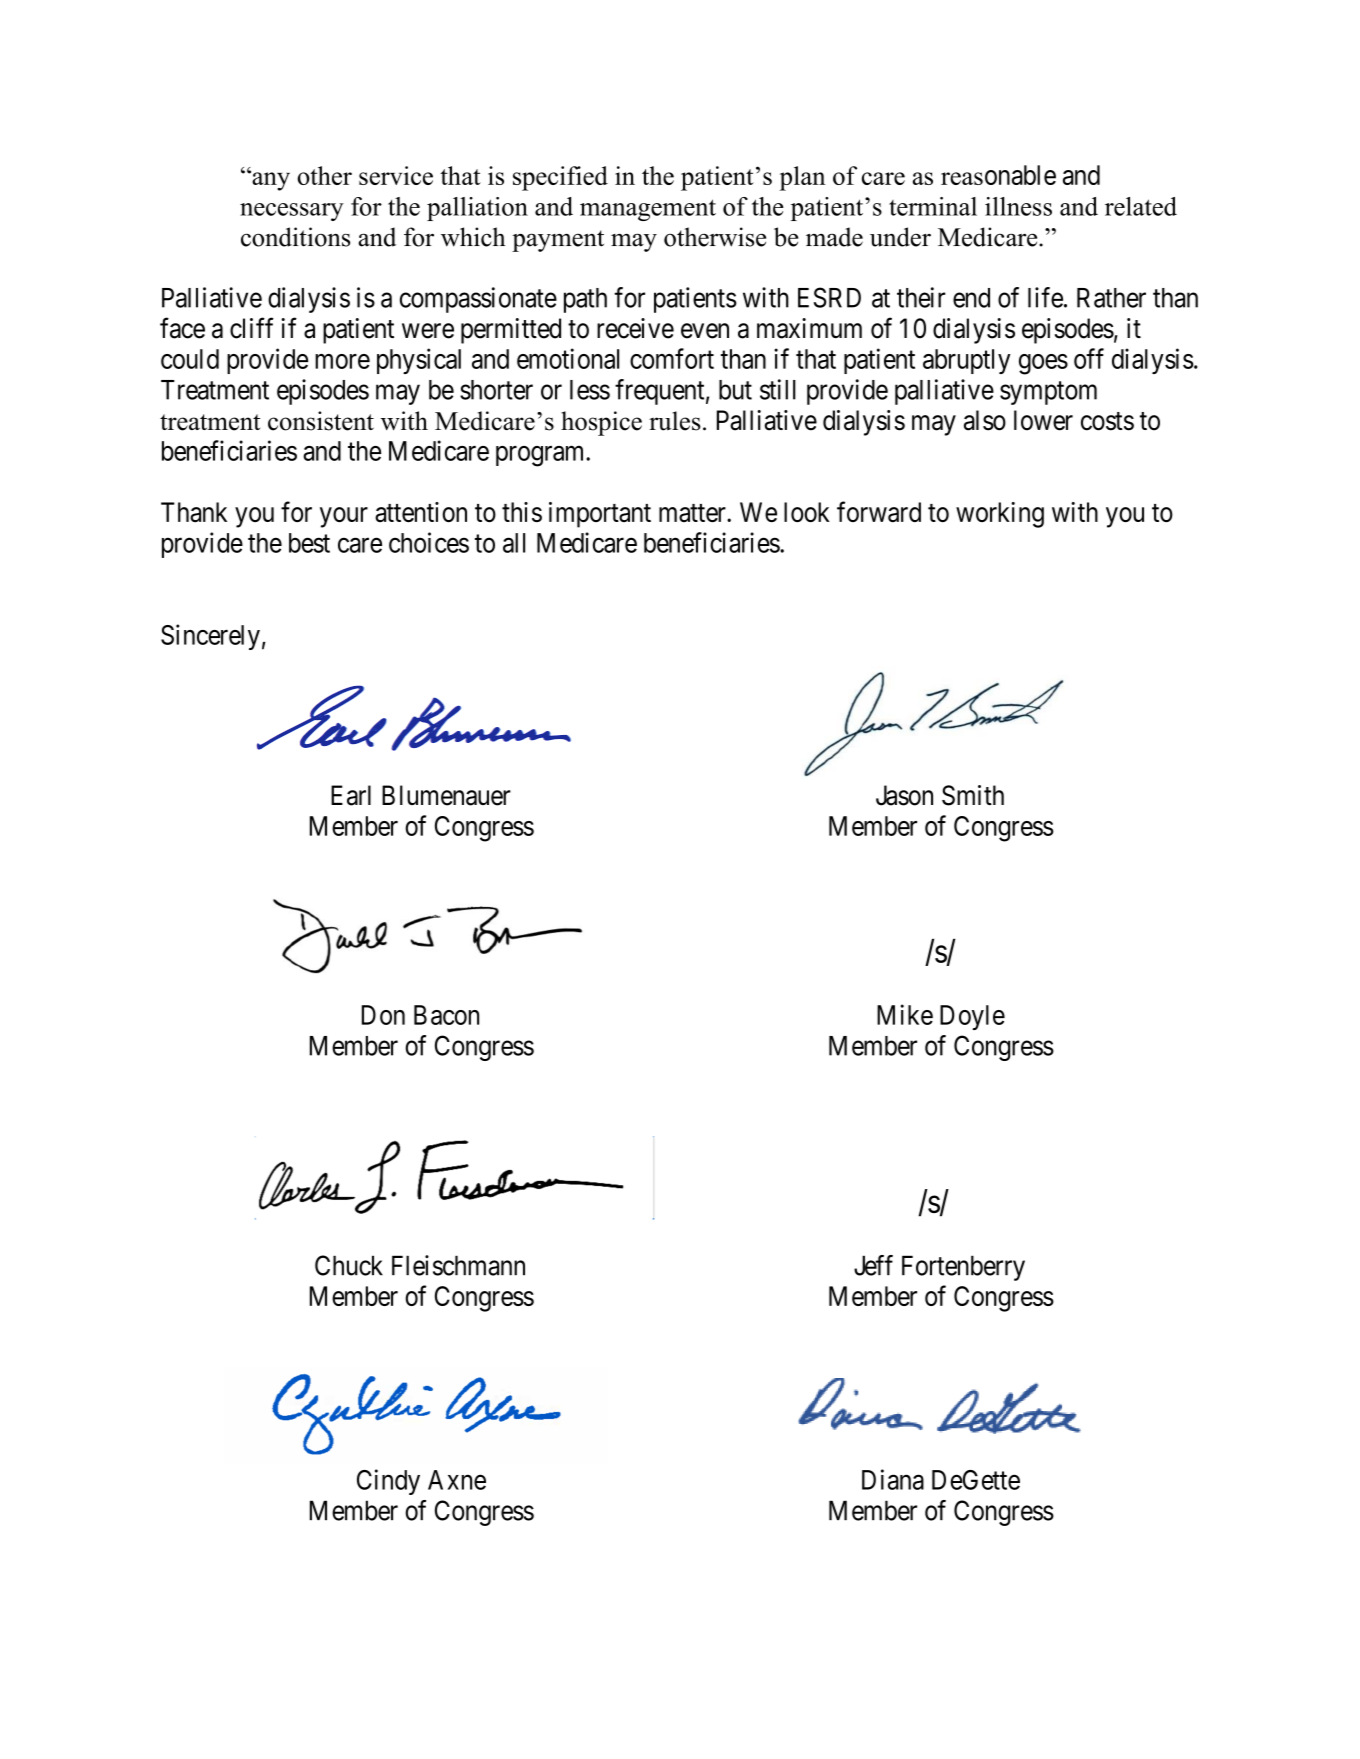 The image size is (1360, 1759). Describe the element at coordinates (648, 210) in the document. I see `management` at that location.
